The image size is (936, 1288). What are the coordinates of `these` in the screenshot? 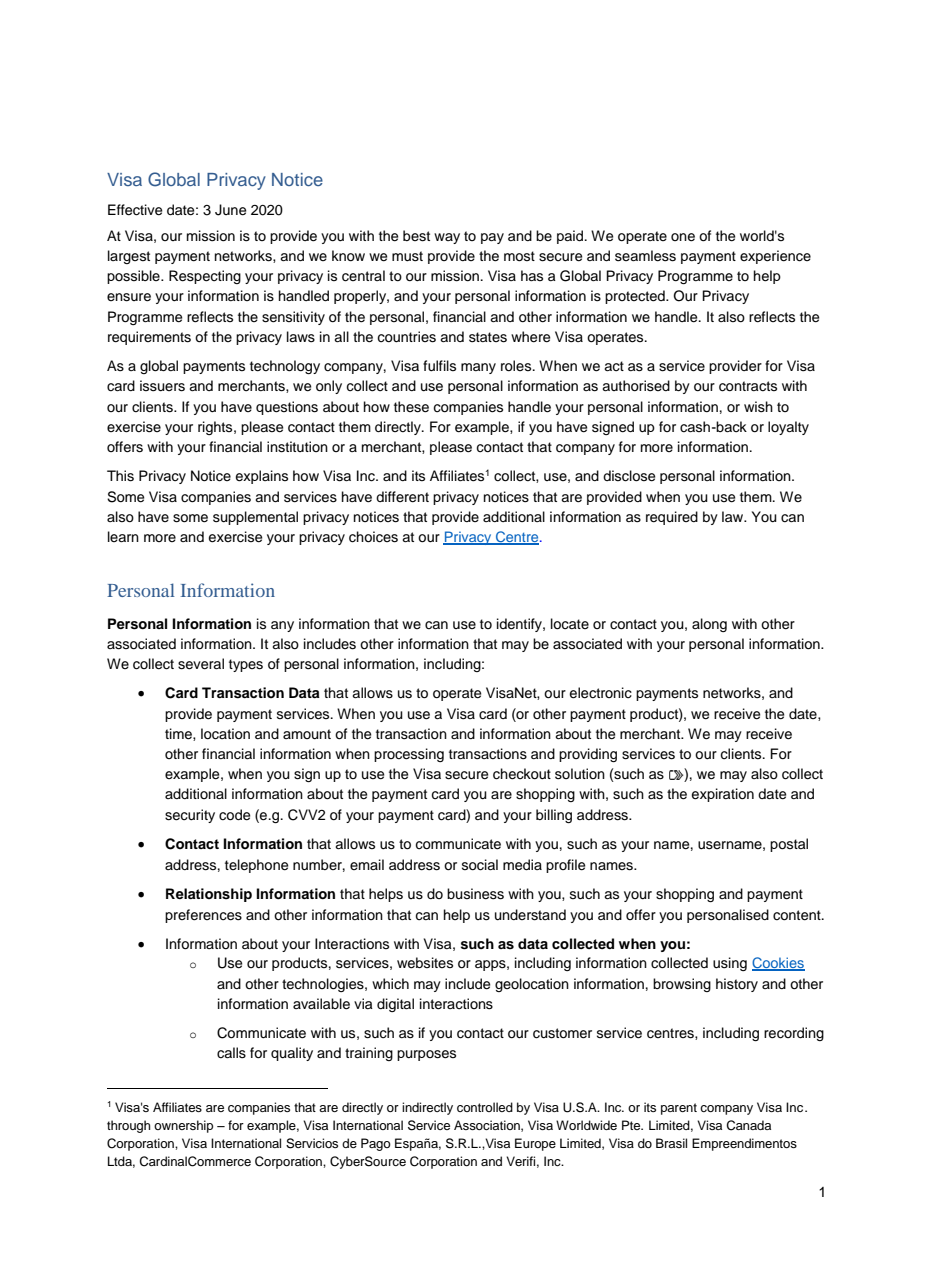 It's located at (411, 407).
